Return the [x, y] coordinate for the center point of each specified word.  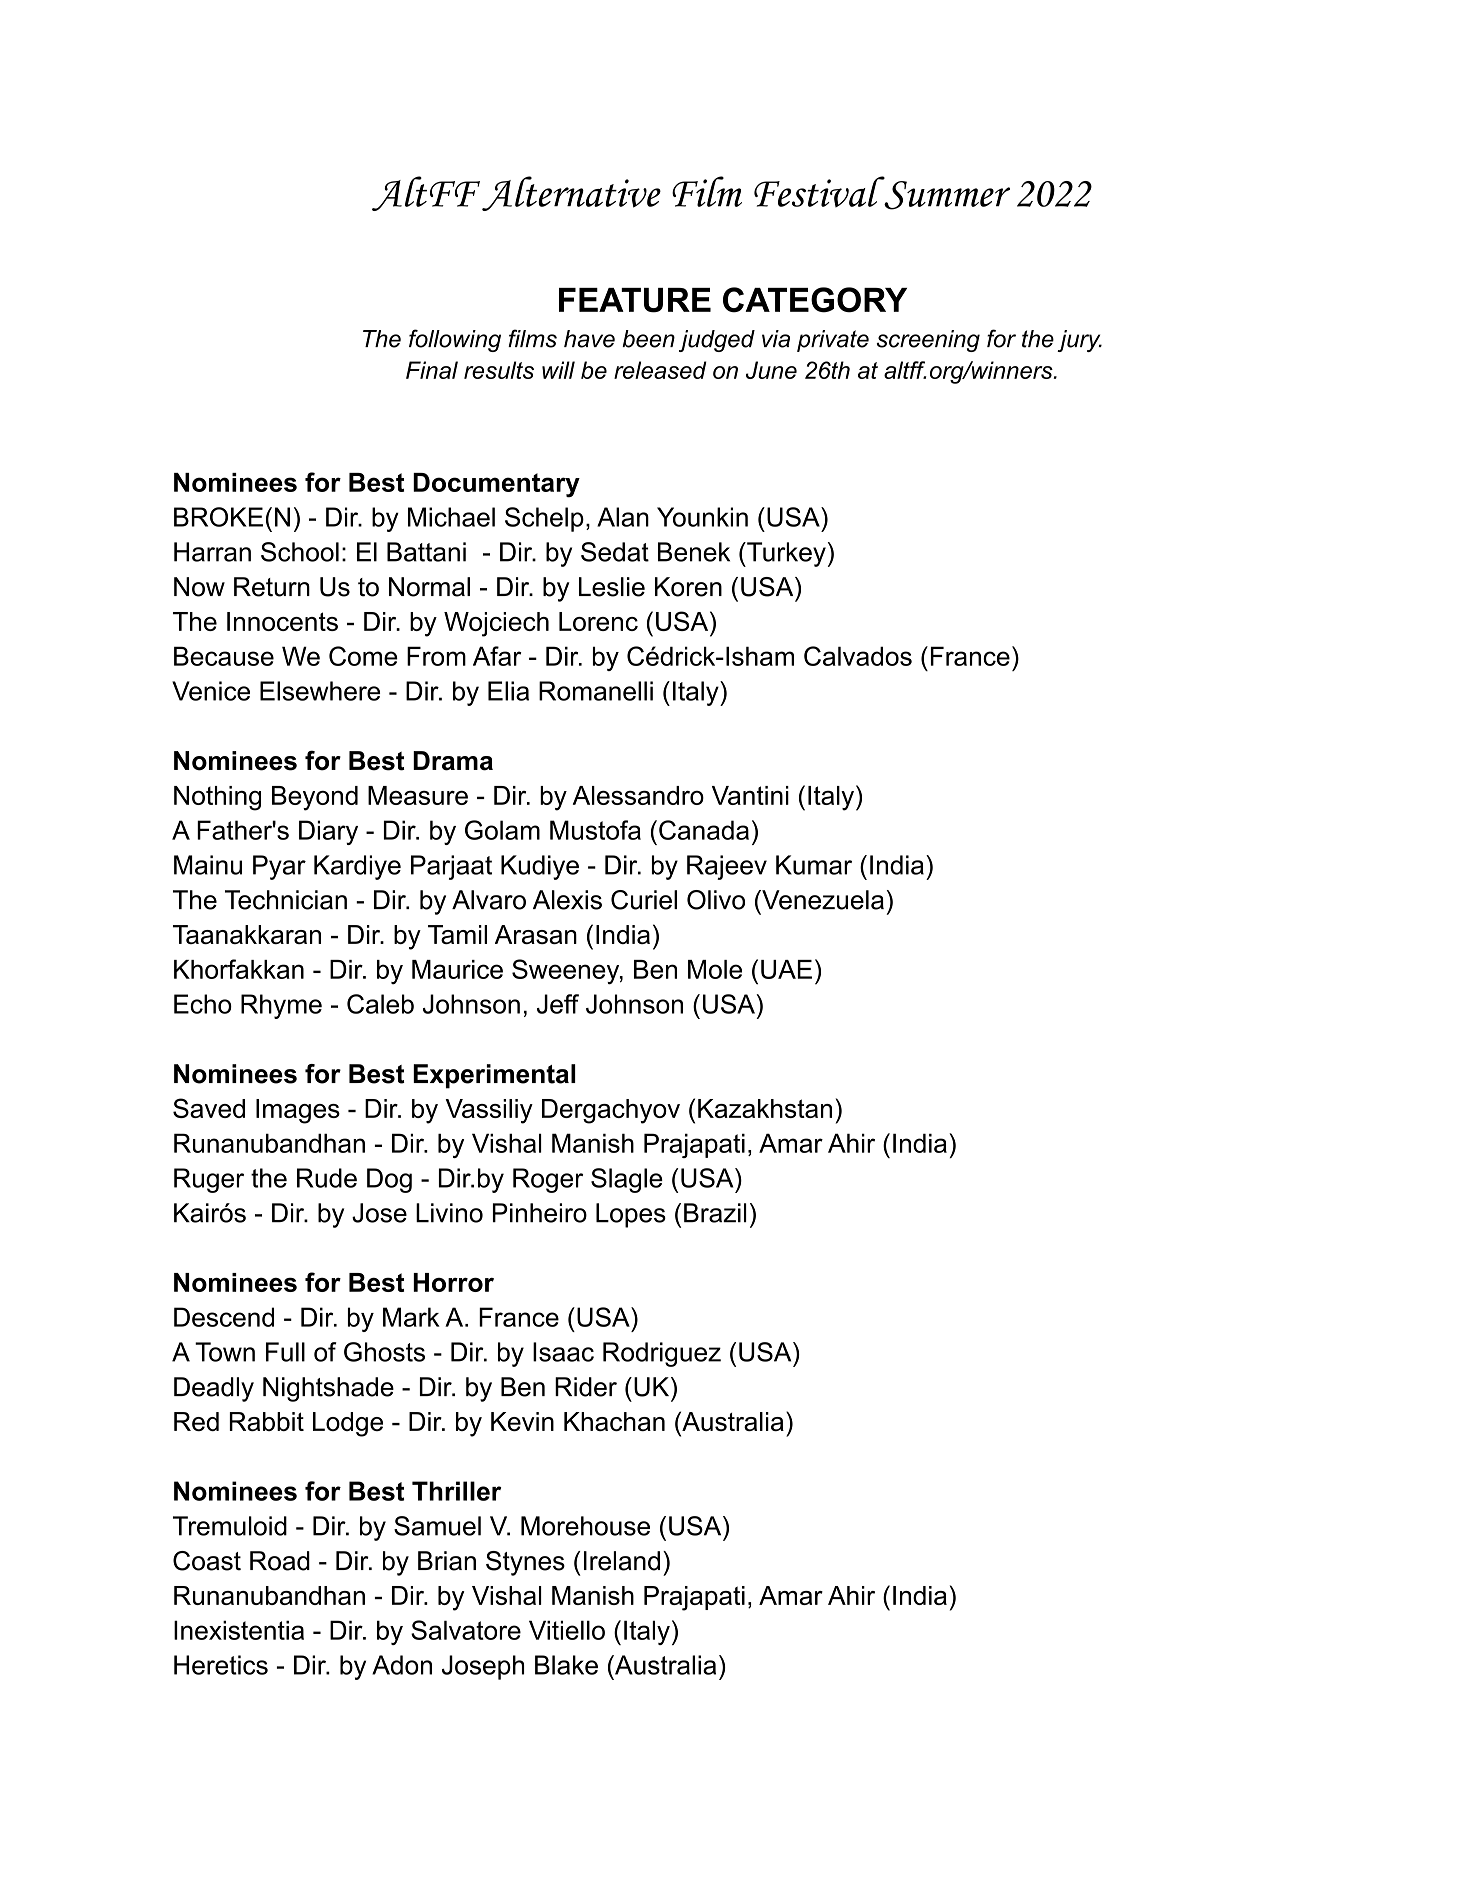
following [455, 340]
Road [280, 1561]
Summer [946, 194]
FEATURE [635, 300]
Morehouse [585, 1526]
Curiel [644, 900]
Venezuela [822, 900]
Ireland [622, 1561]
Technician [286, 900]
